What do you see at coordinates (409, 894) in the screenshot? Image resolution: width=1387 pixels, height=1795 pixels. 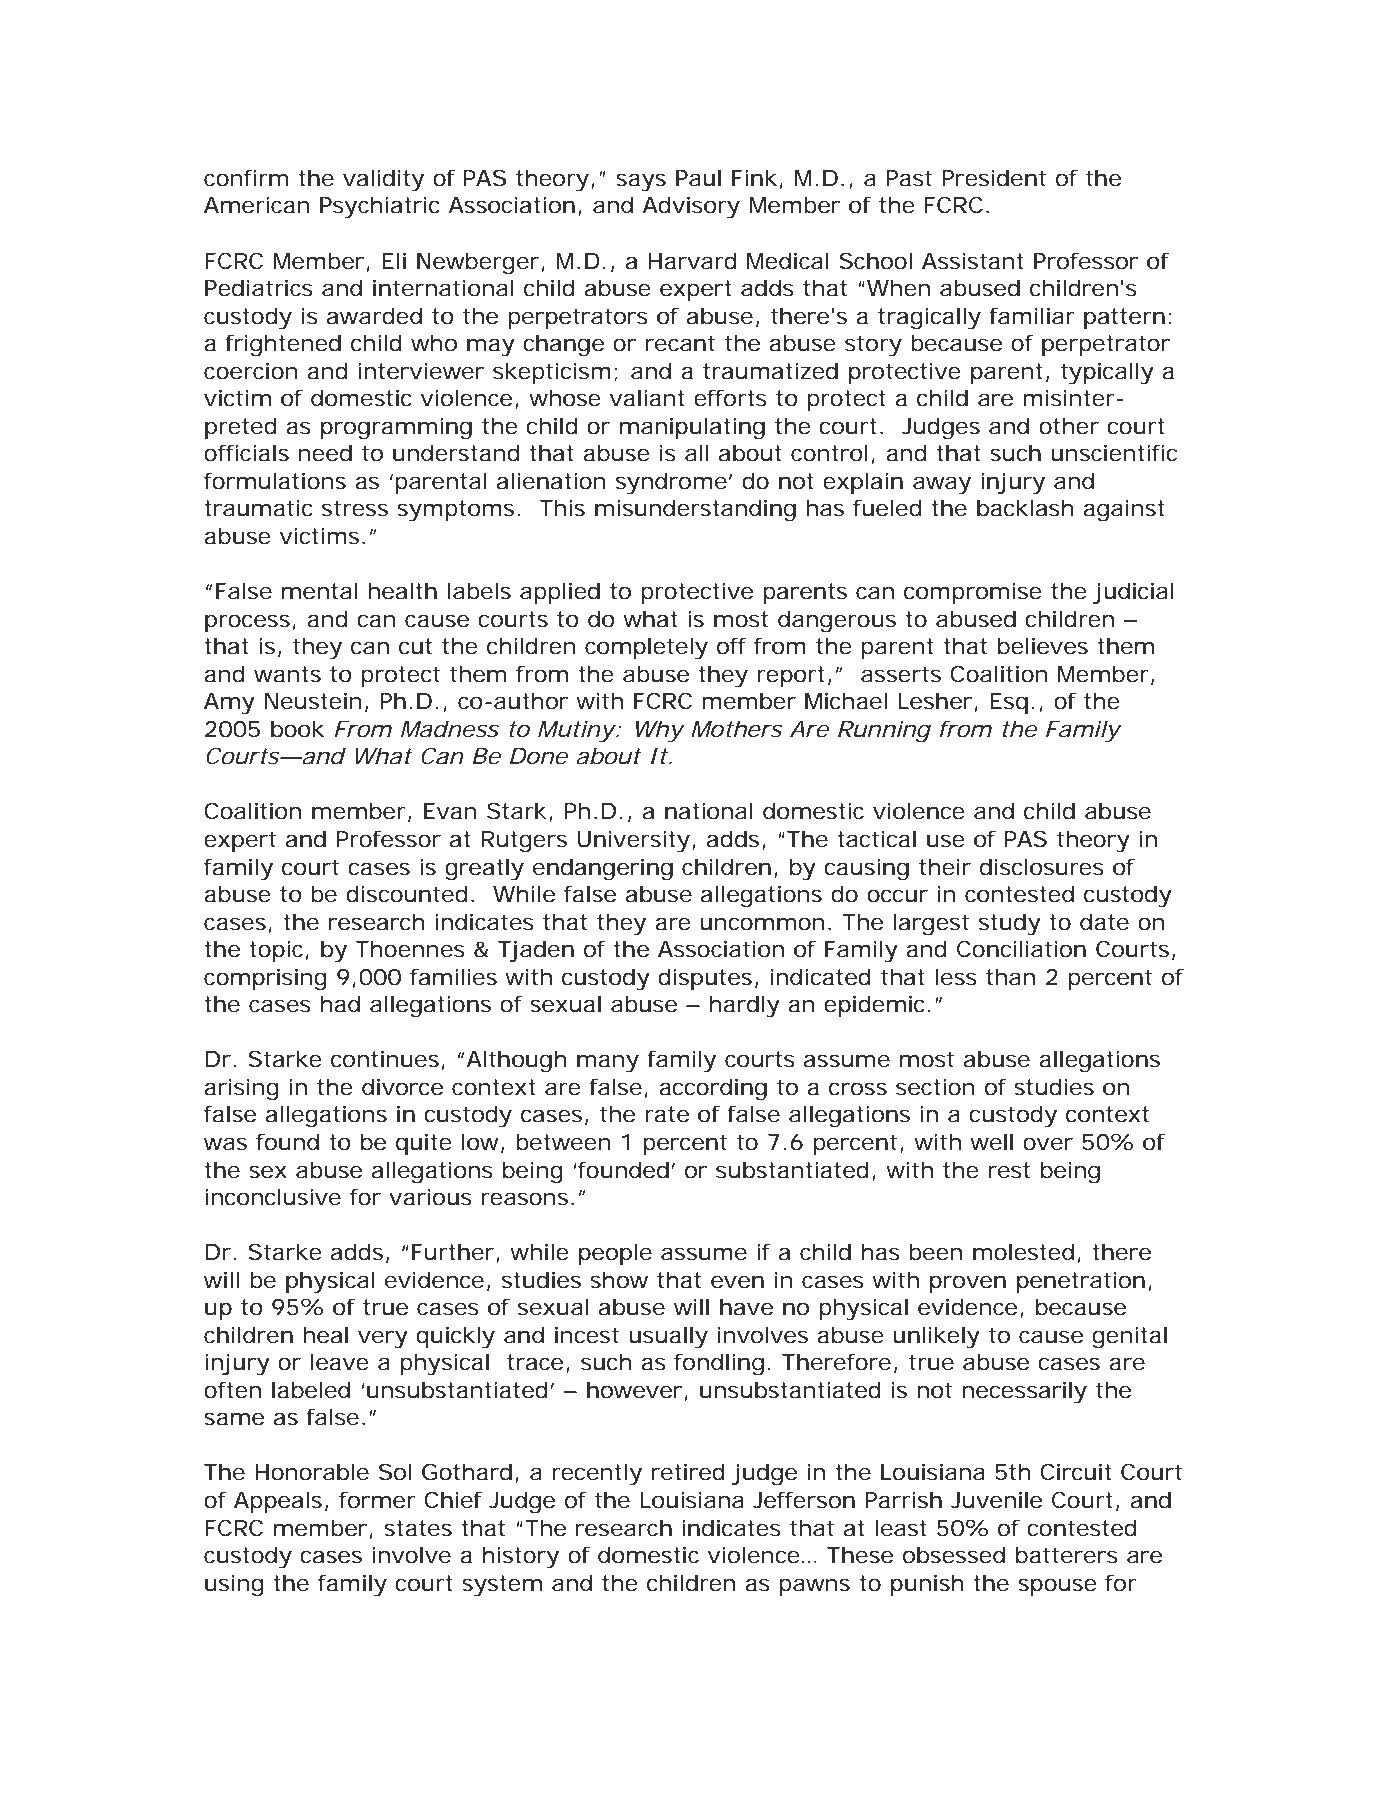 I see `discounted` at bounding box center [409, 894].
